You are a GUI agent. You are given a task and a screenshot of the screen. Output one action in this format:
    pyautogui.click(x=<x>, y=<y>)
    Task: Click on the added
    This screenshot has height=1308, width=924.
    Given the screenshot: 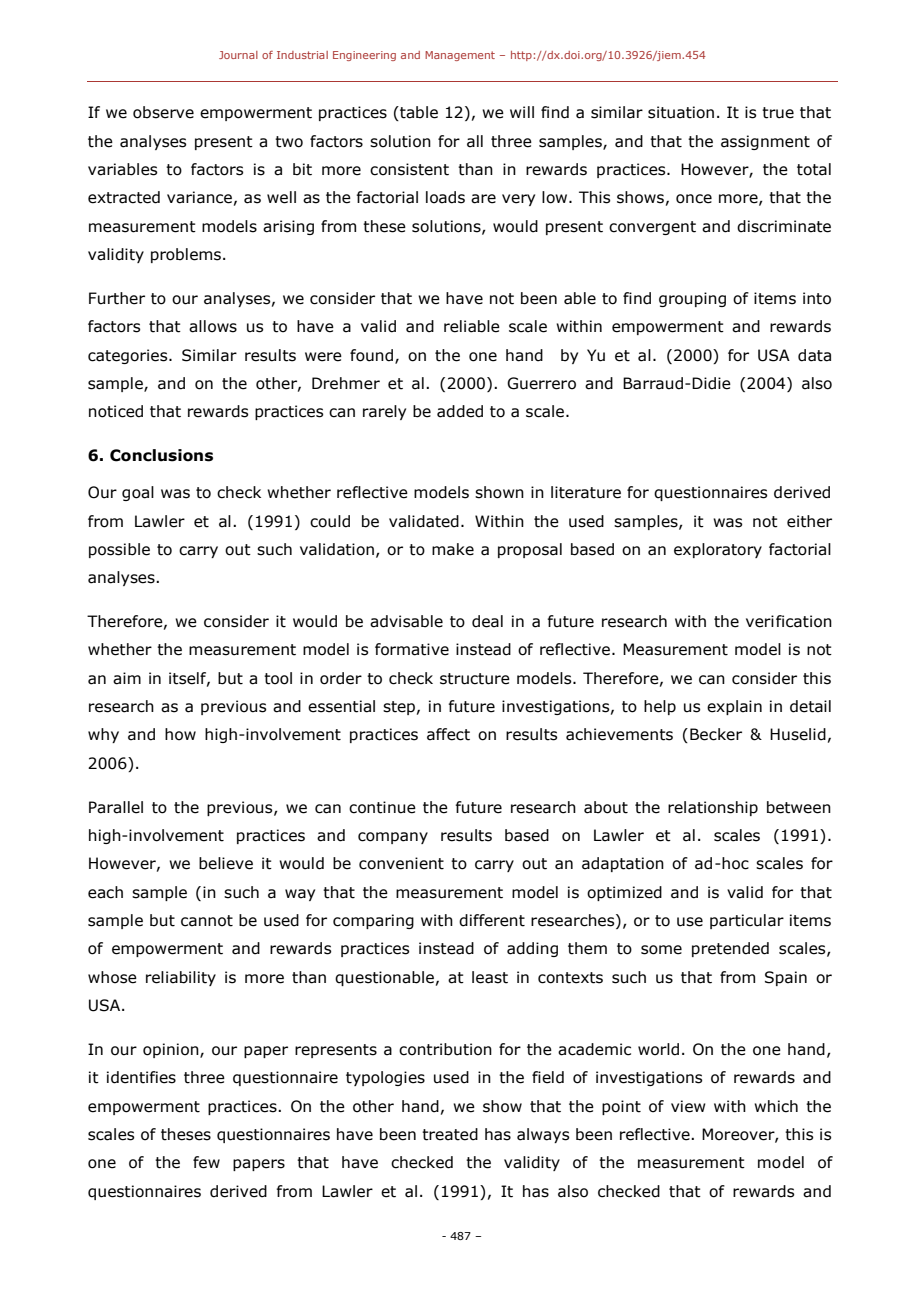 What is the action you would take?
    pyautogui.click(x=460, y=411)
